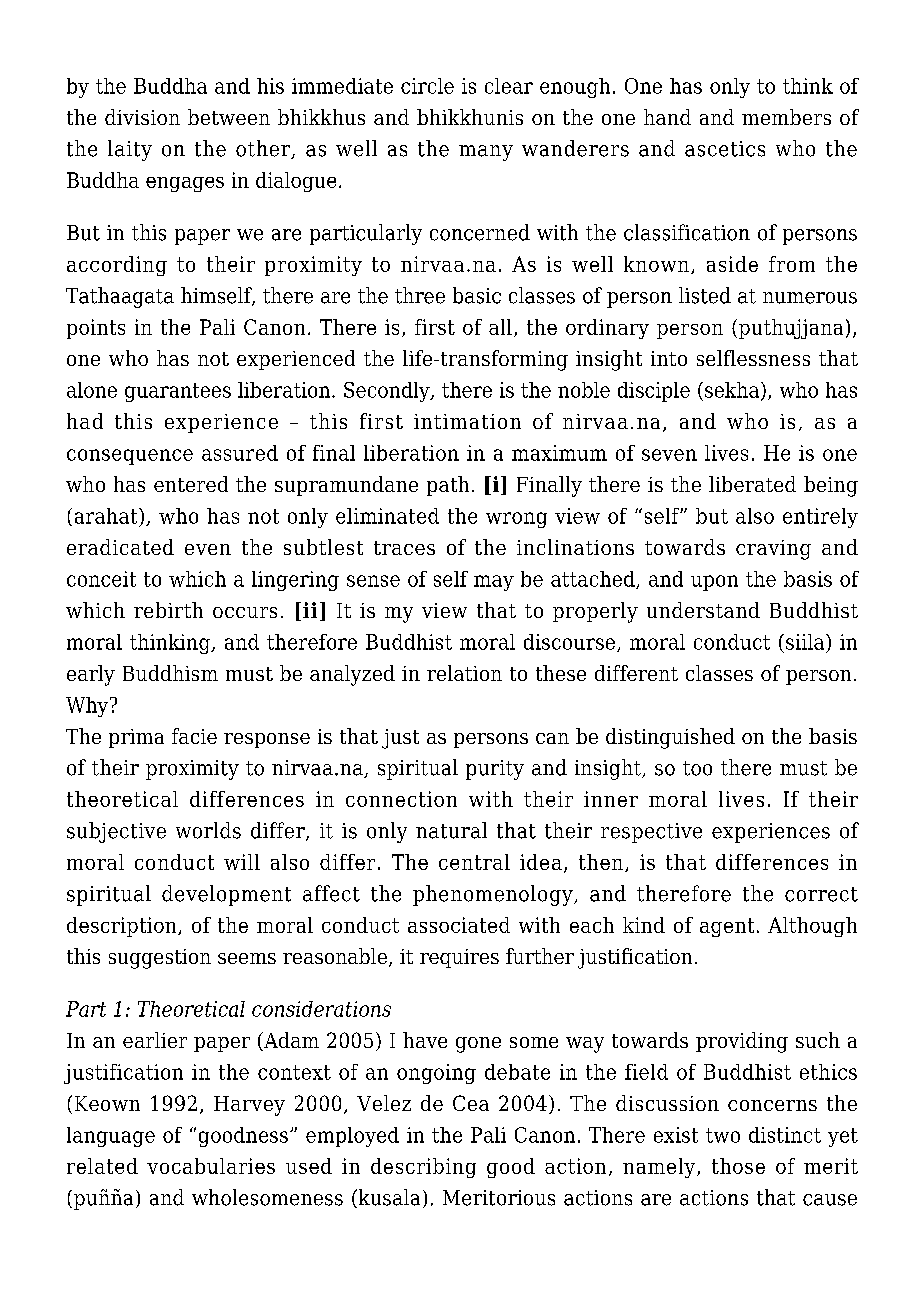 The image size is (924, 1308). I want to click on understand, so click(703, 610).
